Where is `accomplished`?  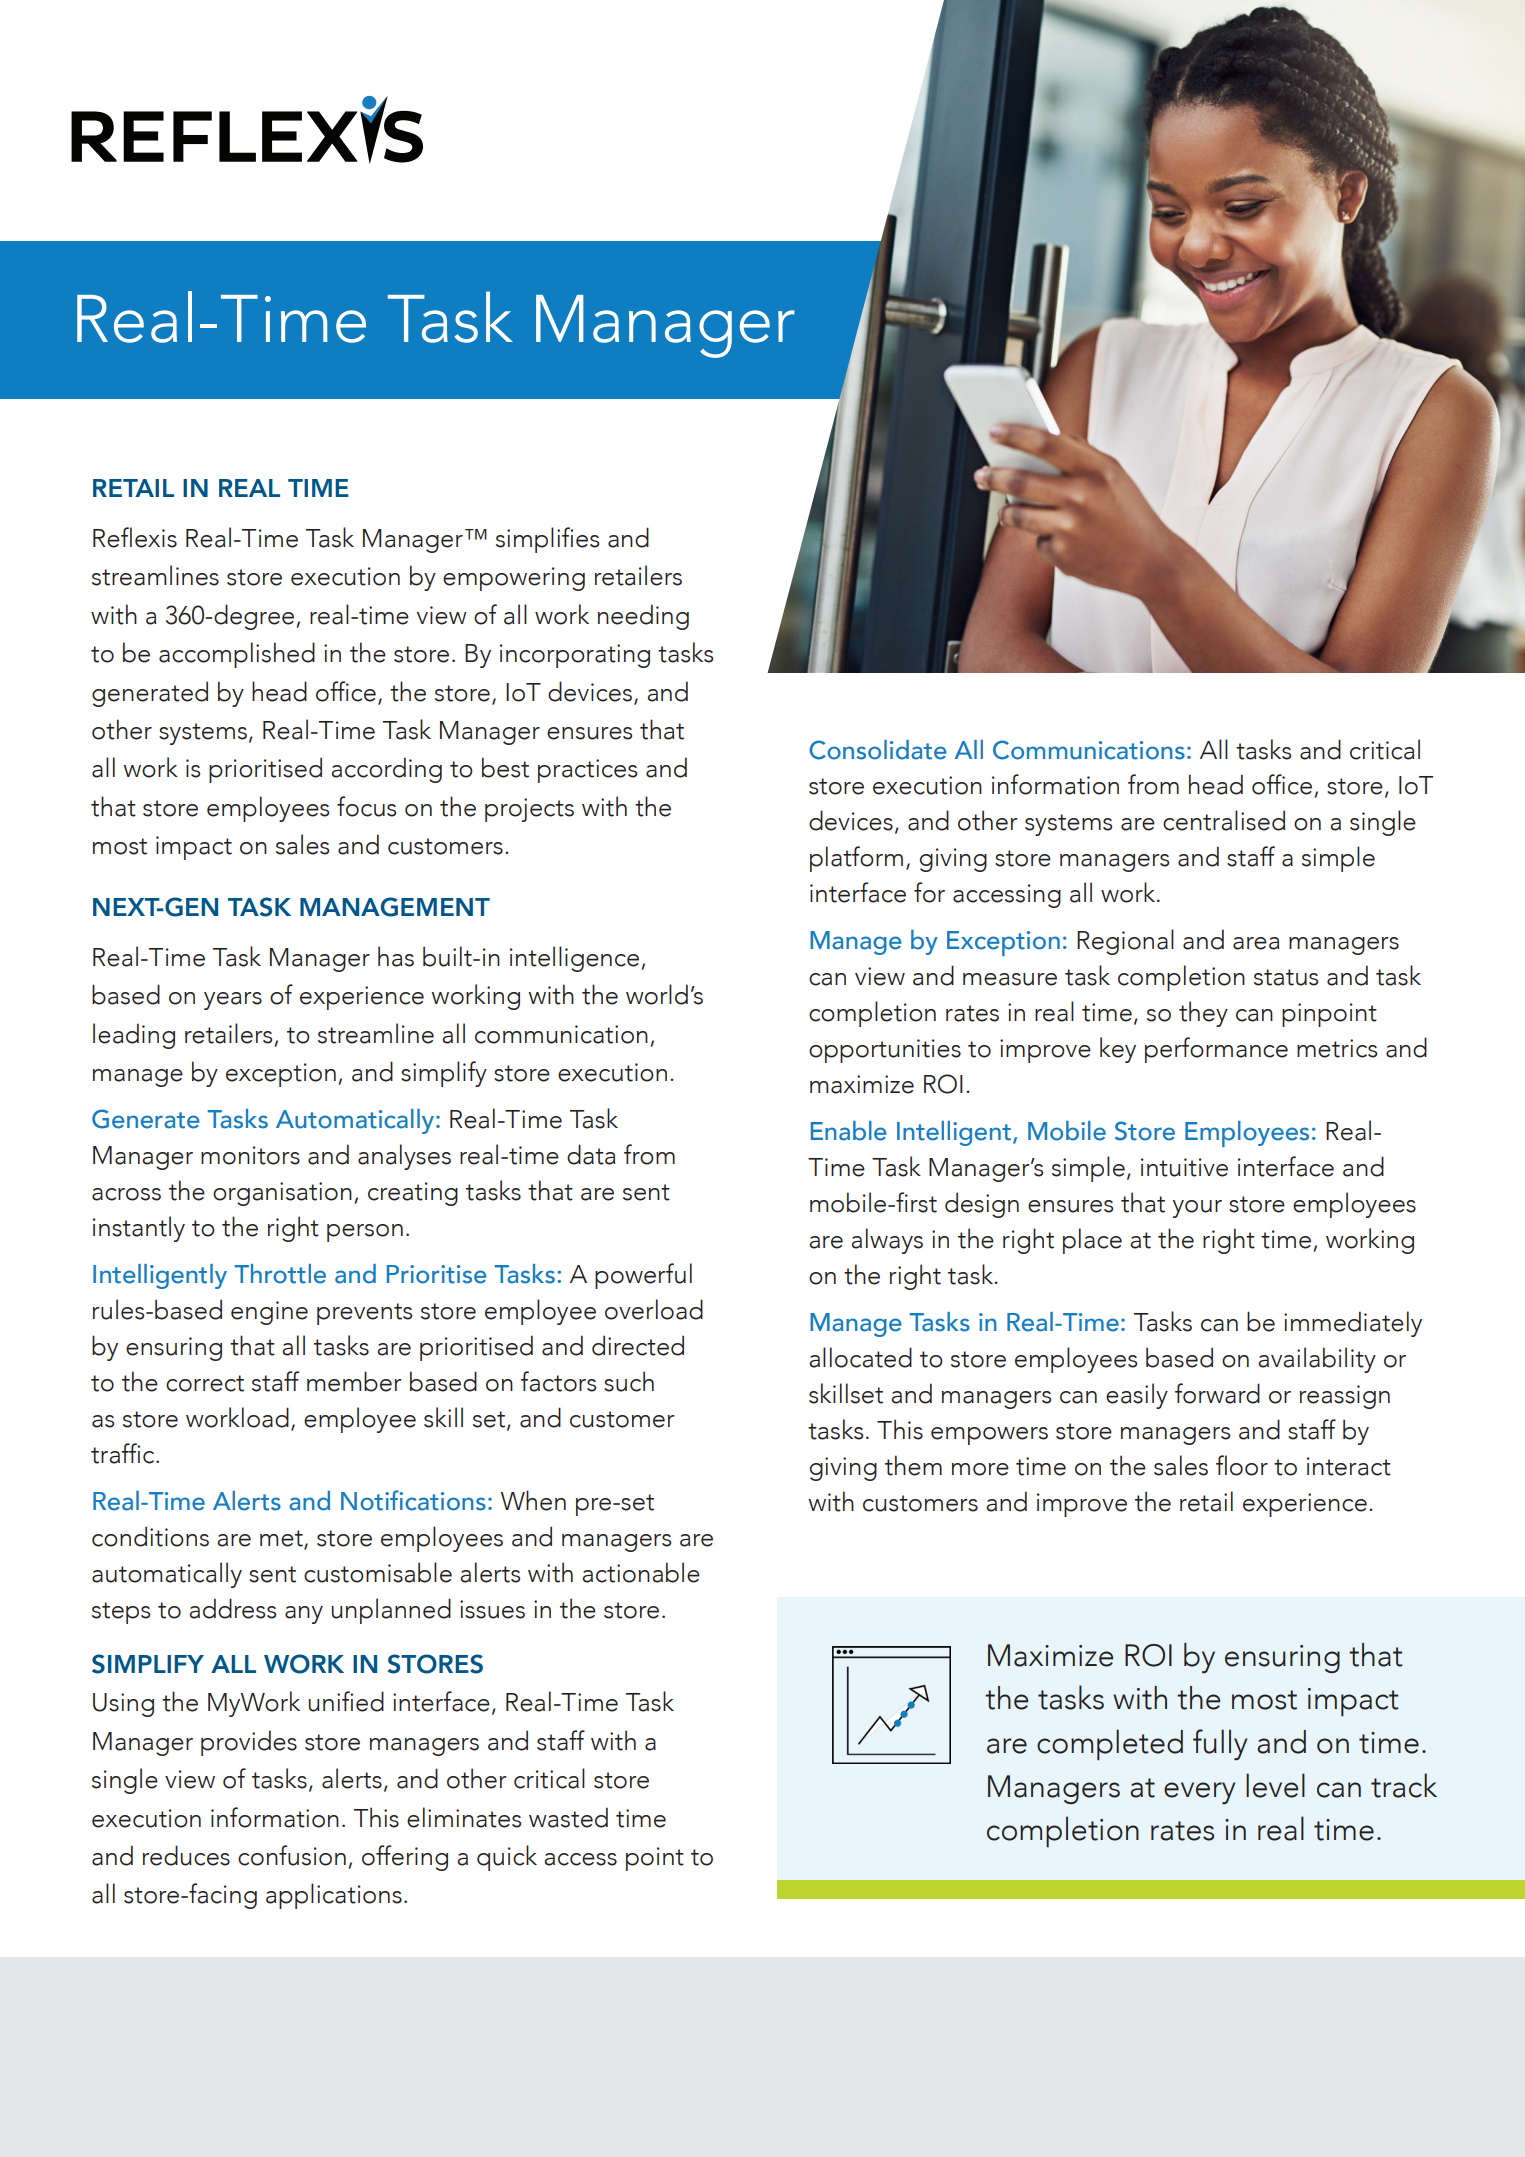 accomplished is located at coordinates (237, 655).
